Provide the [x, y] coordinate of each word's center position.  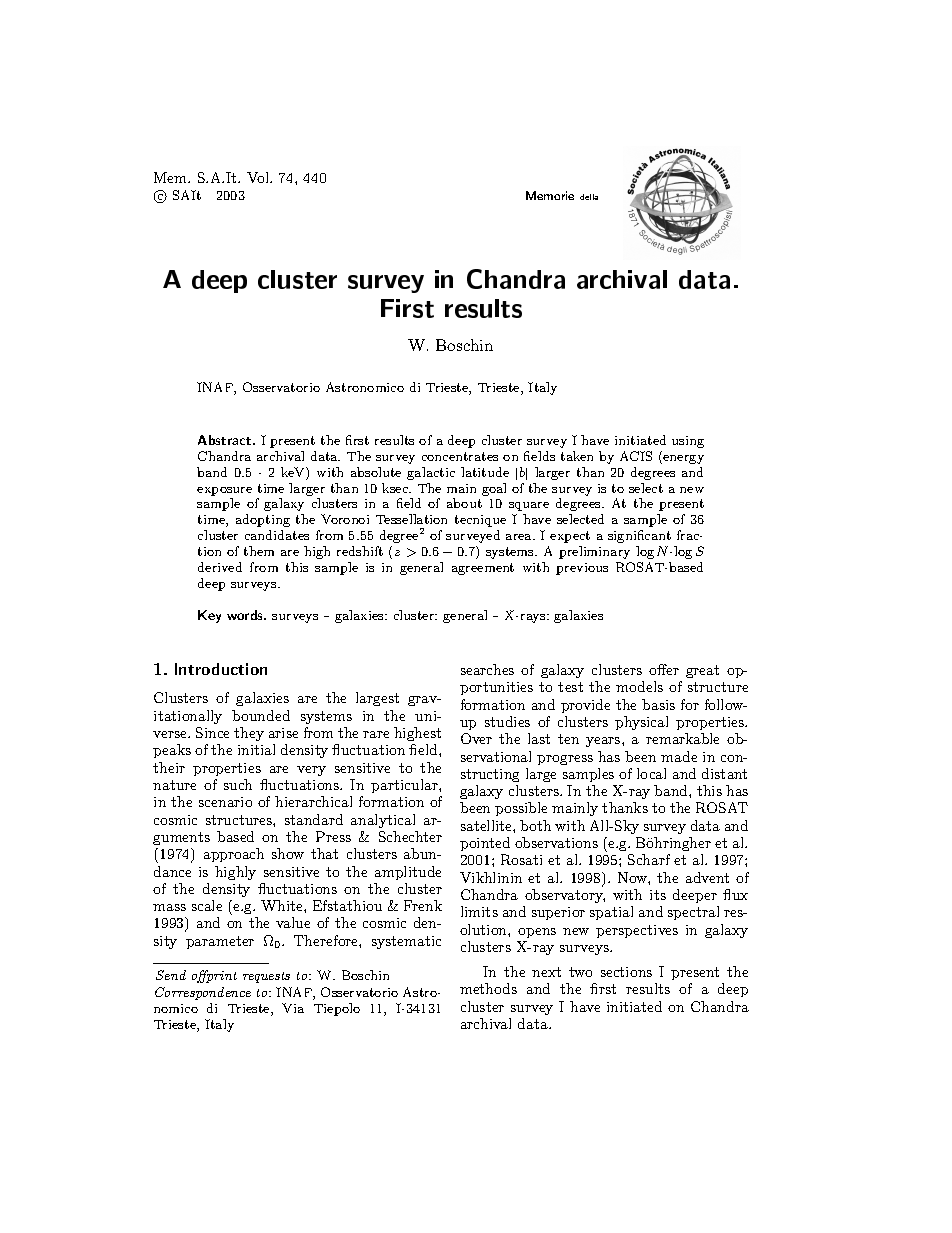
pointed [485, 844]
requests [266, 977]
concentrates [460, 456]
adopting [263, 520]
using [688, 442]
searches [487, 669]
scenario [225, 802]
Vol [259, 177]
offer [664, 669]
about [464, 503]
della [589, 197]
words [246, 615]
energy [682, 459]
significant [639, 536]
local [651, 773]
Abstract [226, 440]
